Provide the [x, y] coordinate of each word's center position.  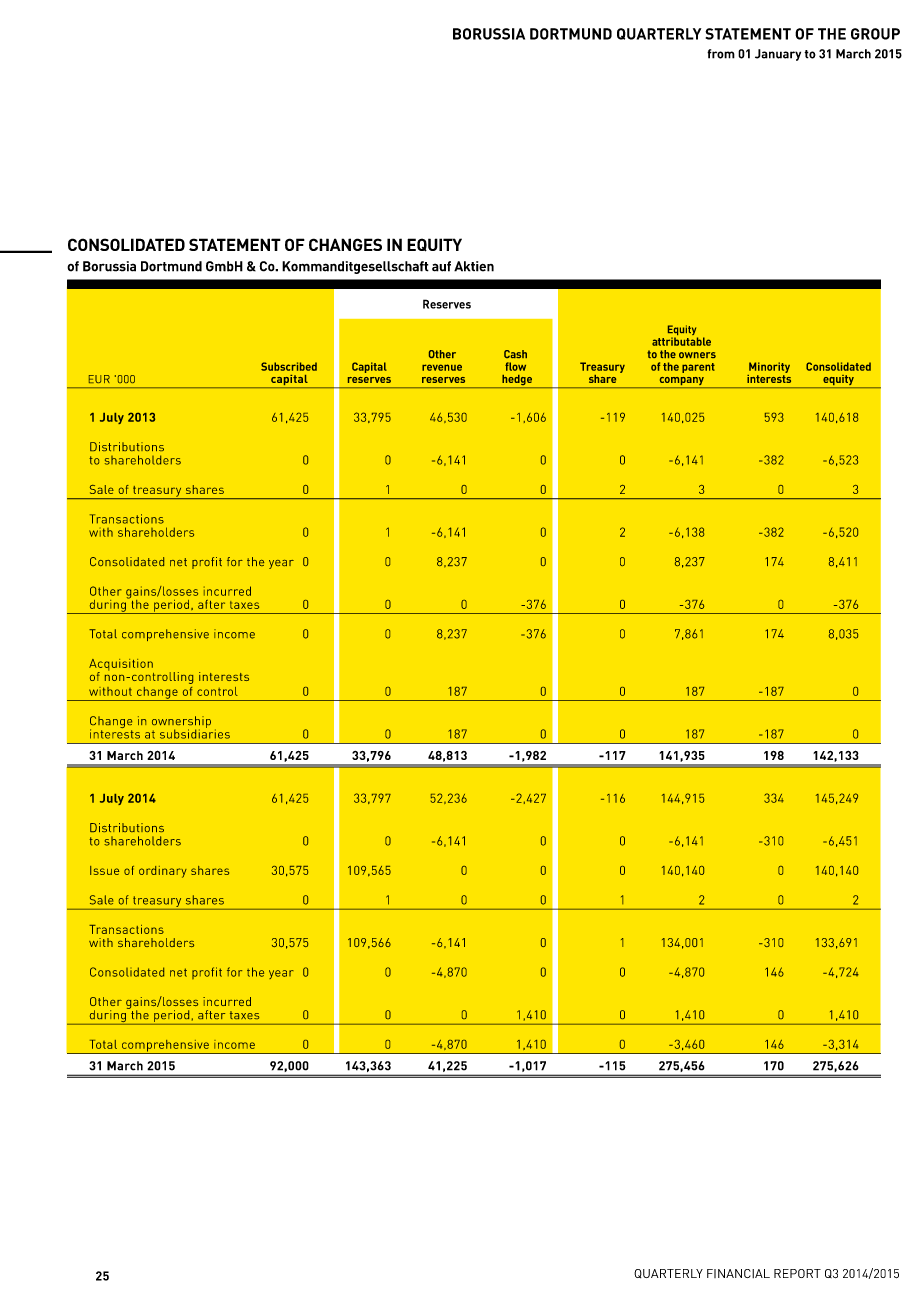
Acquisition [121, 666]
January [778, 55]
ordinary [163, 872]
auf [441, 266]
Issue [104, 870]
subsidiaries [195, 733]
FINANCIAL [738, 1273]
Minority [769, 367]
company [681, 382]
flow [515, 366]
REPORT [797, 1273]
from [721, 54]
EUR [99, 379]
